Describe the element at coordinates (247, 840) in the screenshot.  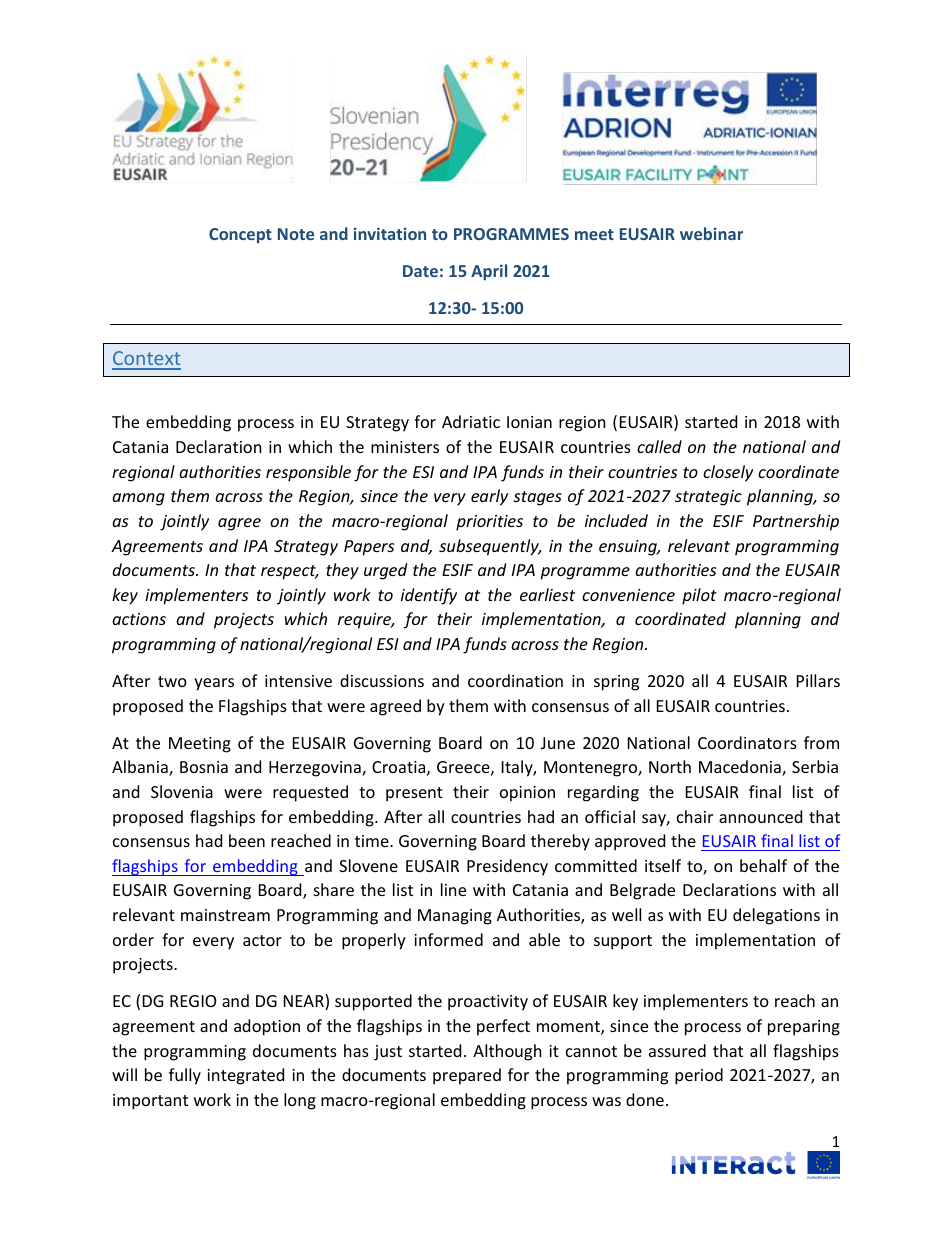
I see `been` at that location.
